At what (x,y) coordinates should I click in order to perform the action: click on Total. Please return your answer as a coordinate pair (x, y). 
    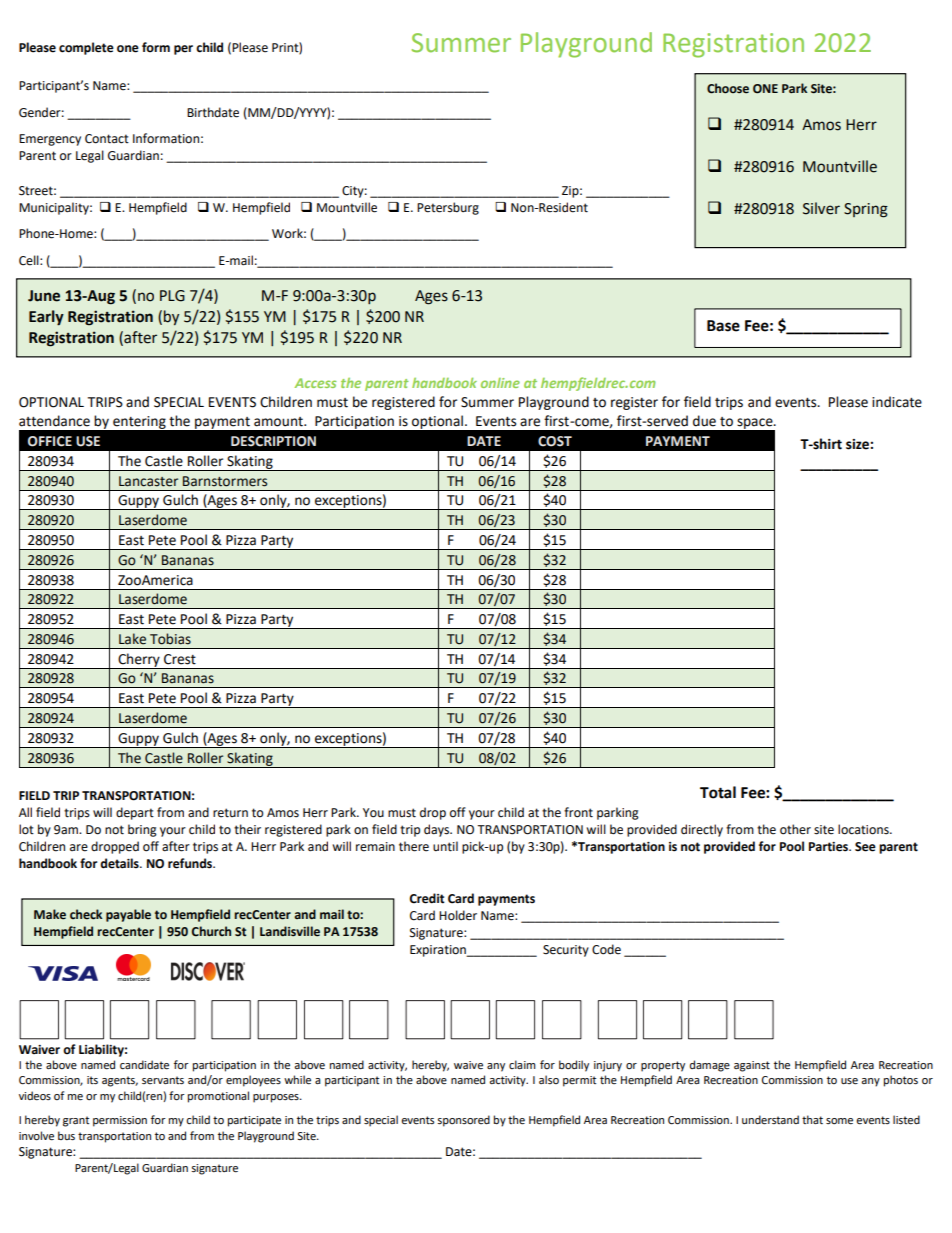
    Looking at the image, I should click on (718, 792).
